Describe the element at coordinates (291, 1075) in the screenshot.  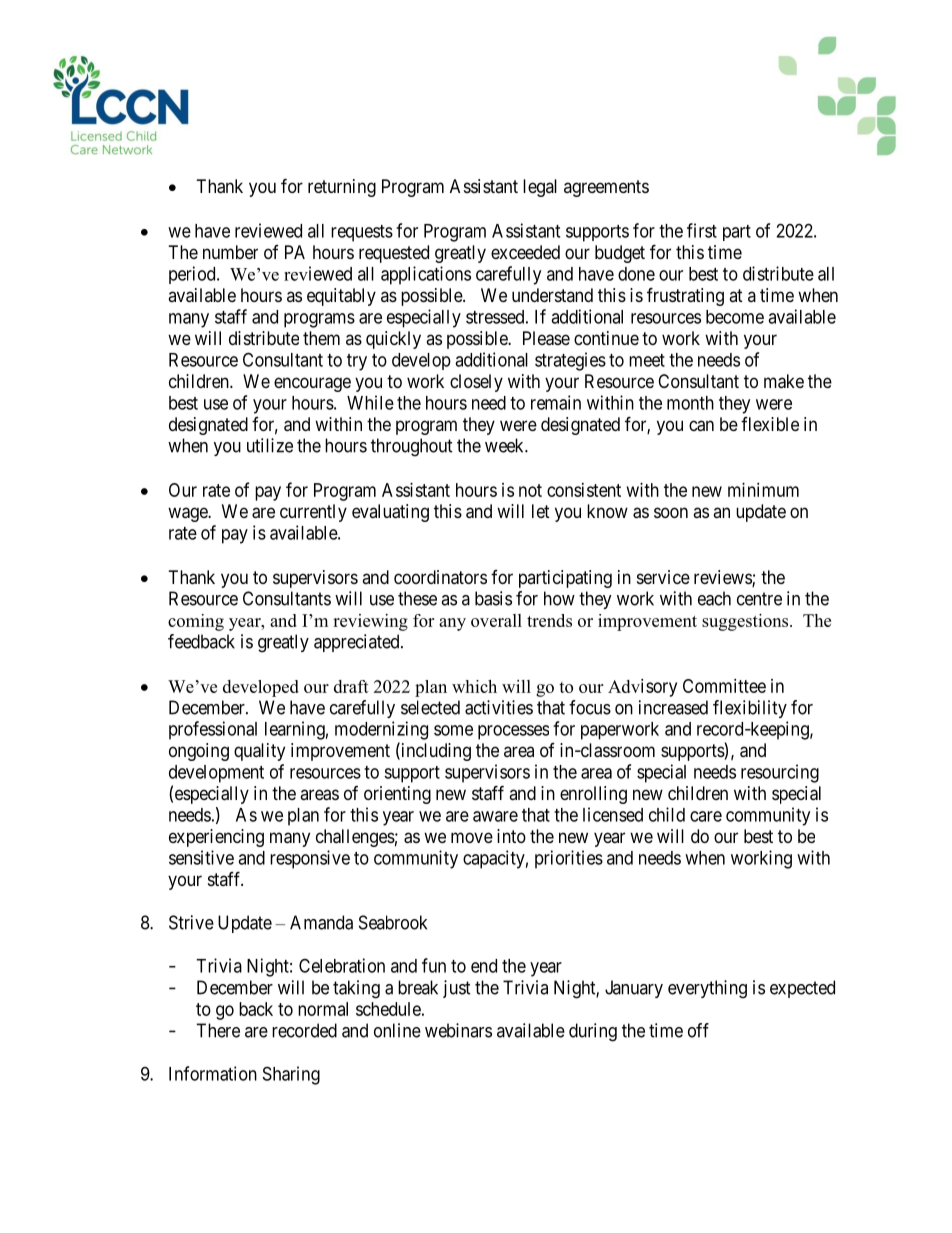
I see `Sharing` at that location.
